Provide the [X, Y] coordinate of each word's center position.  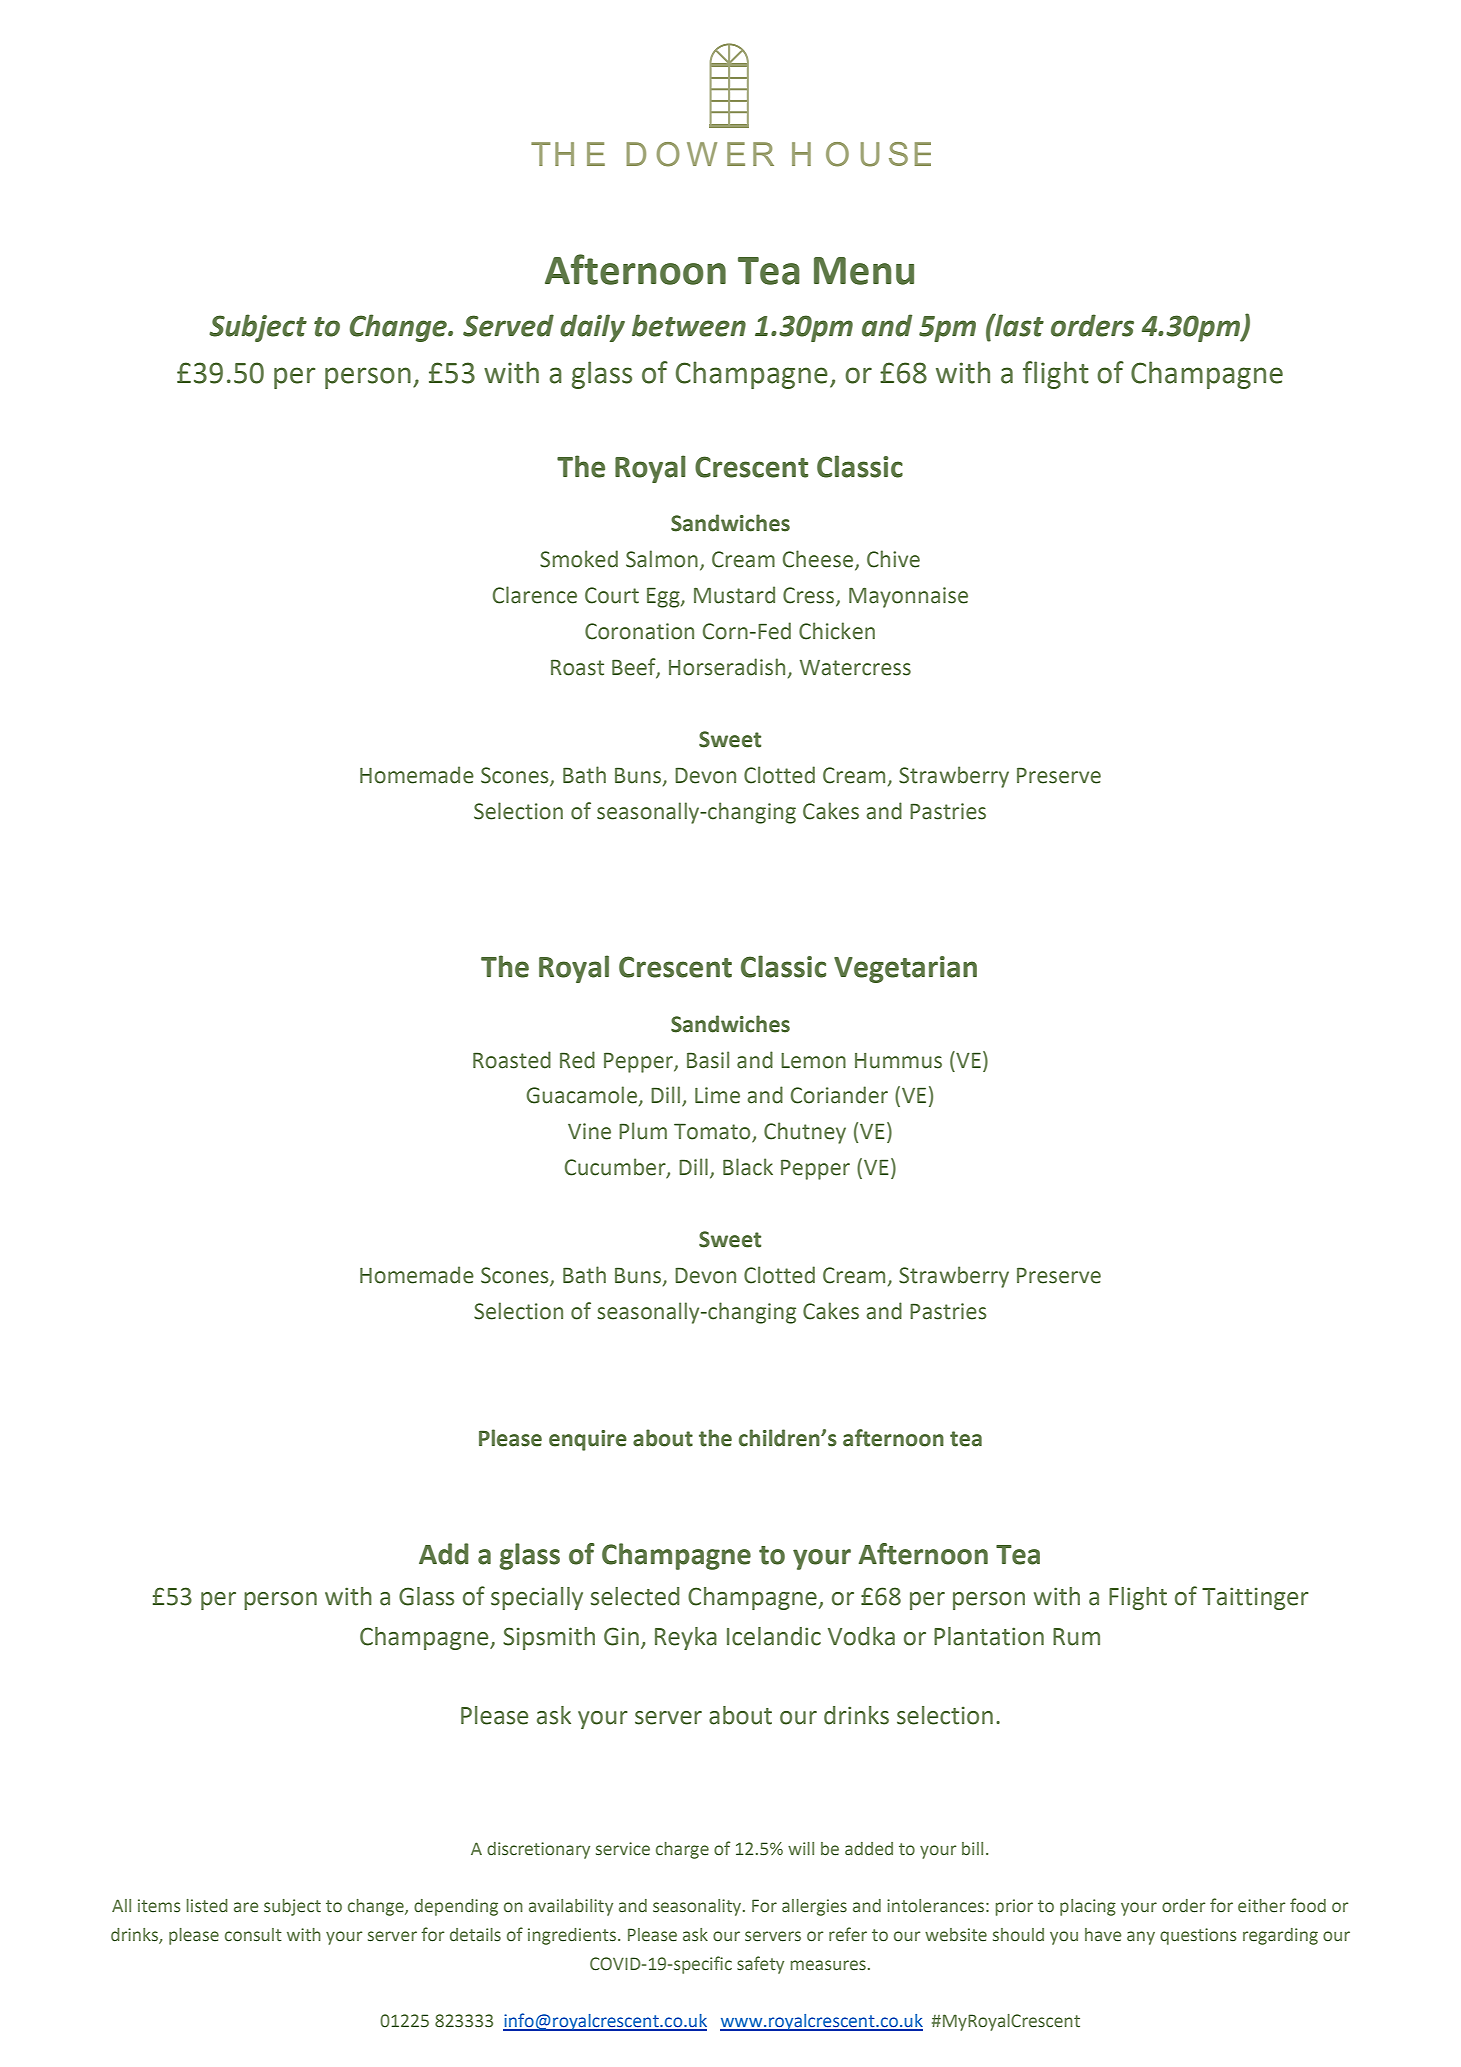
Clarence [535, 595]
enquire [588, 1440]
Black [748, 1167]
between [689, 325]
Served [508, 325]
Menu [864, 271]
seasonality [698, 1907]
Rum [1076, 1637]
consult [253, 1935]
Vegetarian [905, 969]
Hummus [898, 1061]
